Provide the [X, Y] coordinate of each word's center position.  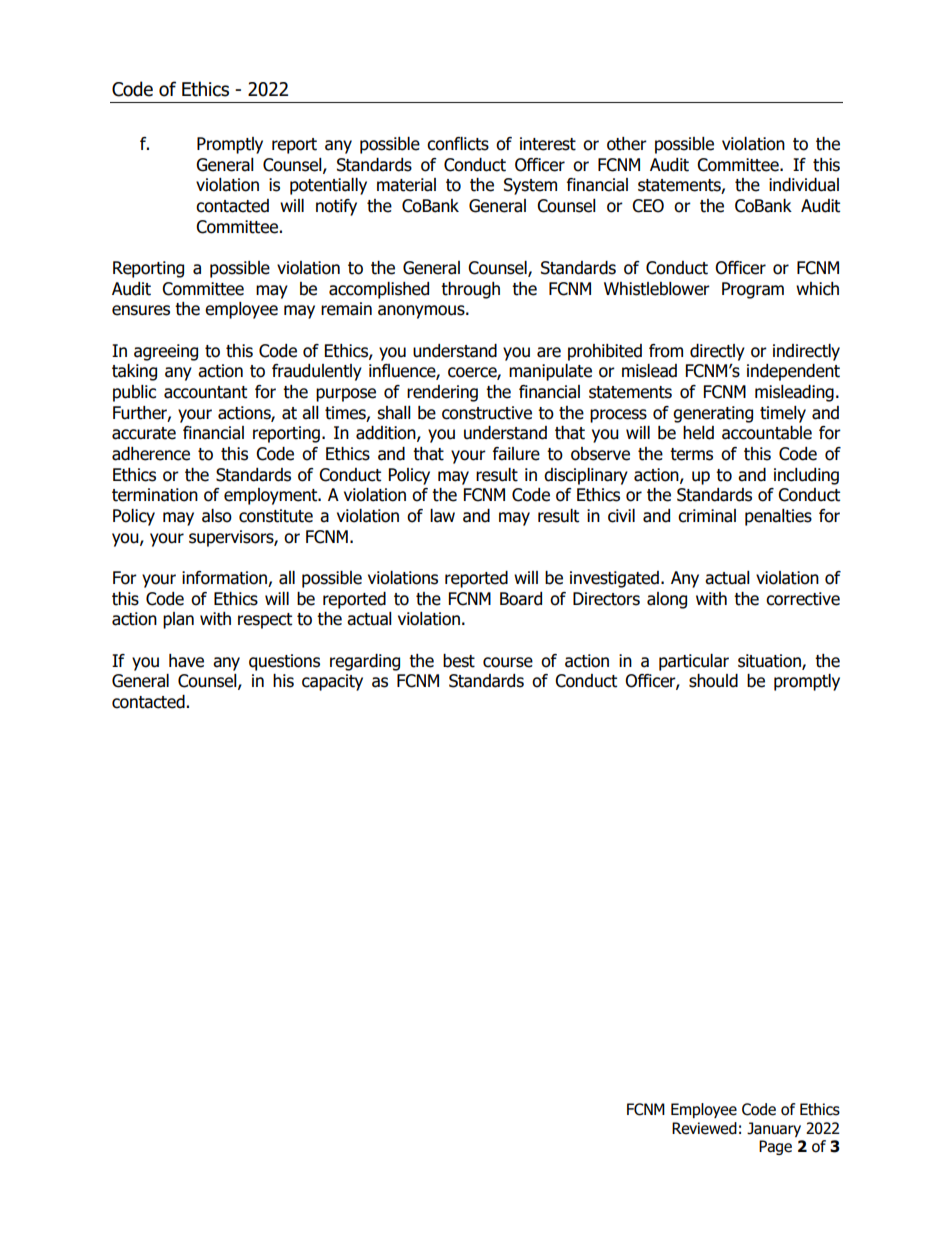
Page [775, 1147]
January [774, 1129]
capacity [332, 682]
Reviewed [704, 1128]
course [508, 662]
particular [694, 662]
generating [713, 414]
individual [804, 185]
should [713, 681]
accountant [205, 392]
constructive [487, 413]
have [186, 661]
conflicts [458, 144]
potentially [328, 186]
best [459, 661]
